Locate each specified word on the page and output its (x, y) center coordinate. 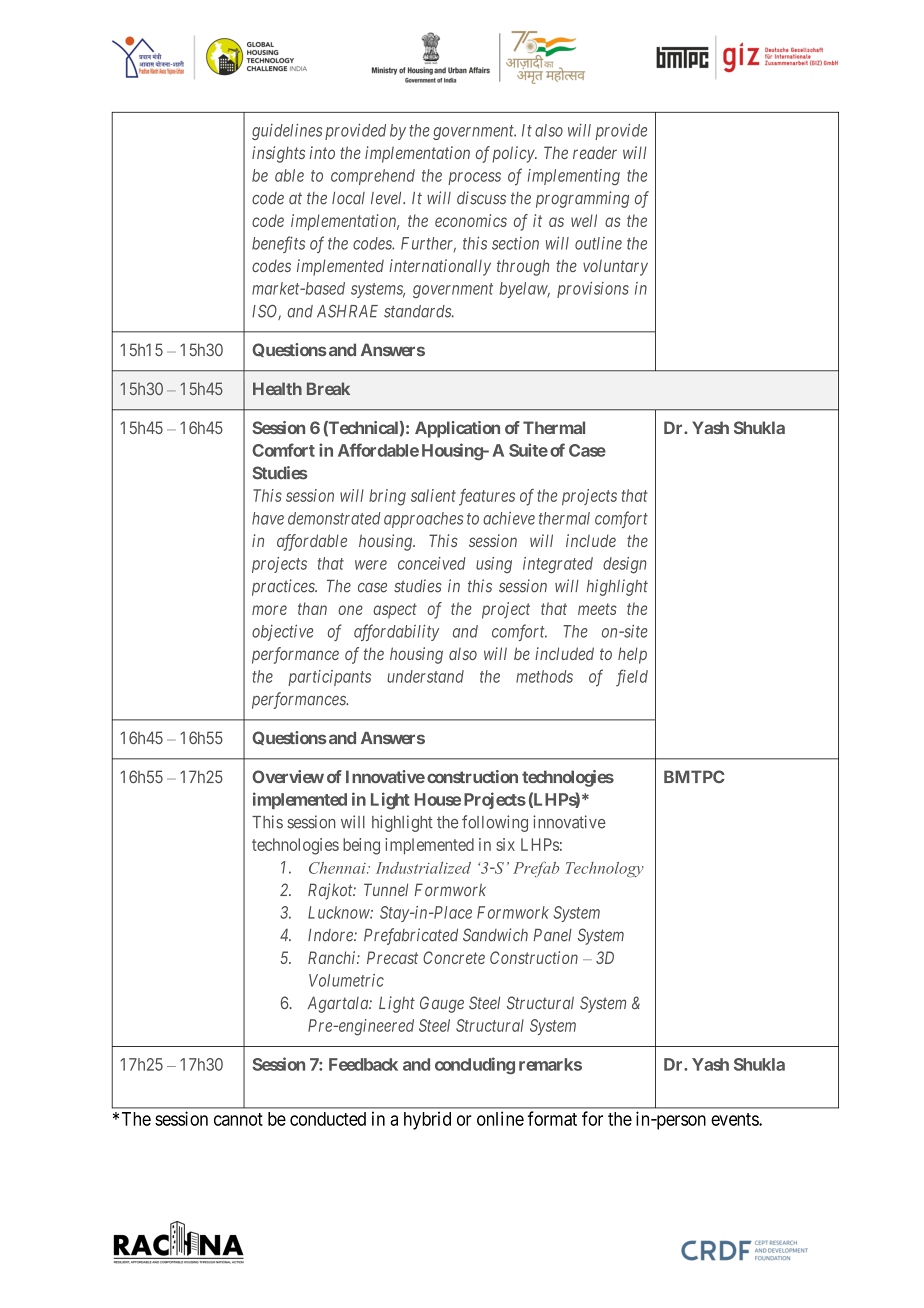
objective (282, 632)
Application (457, 429)
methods (544, 676)
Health (277, 388)
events (735, 1119)
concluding (475, 1066)
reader (595, 152)
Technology (605, 869)
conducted (328, 1119)
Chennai (338, 868)
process (474, 178)
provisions (593, 290)
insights (278, 154)
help (632, 655)
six (505, 844)
